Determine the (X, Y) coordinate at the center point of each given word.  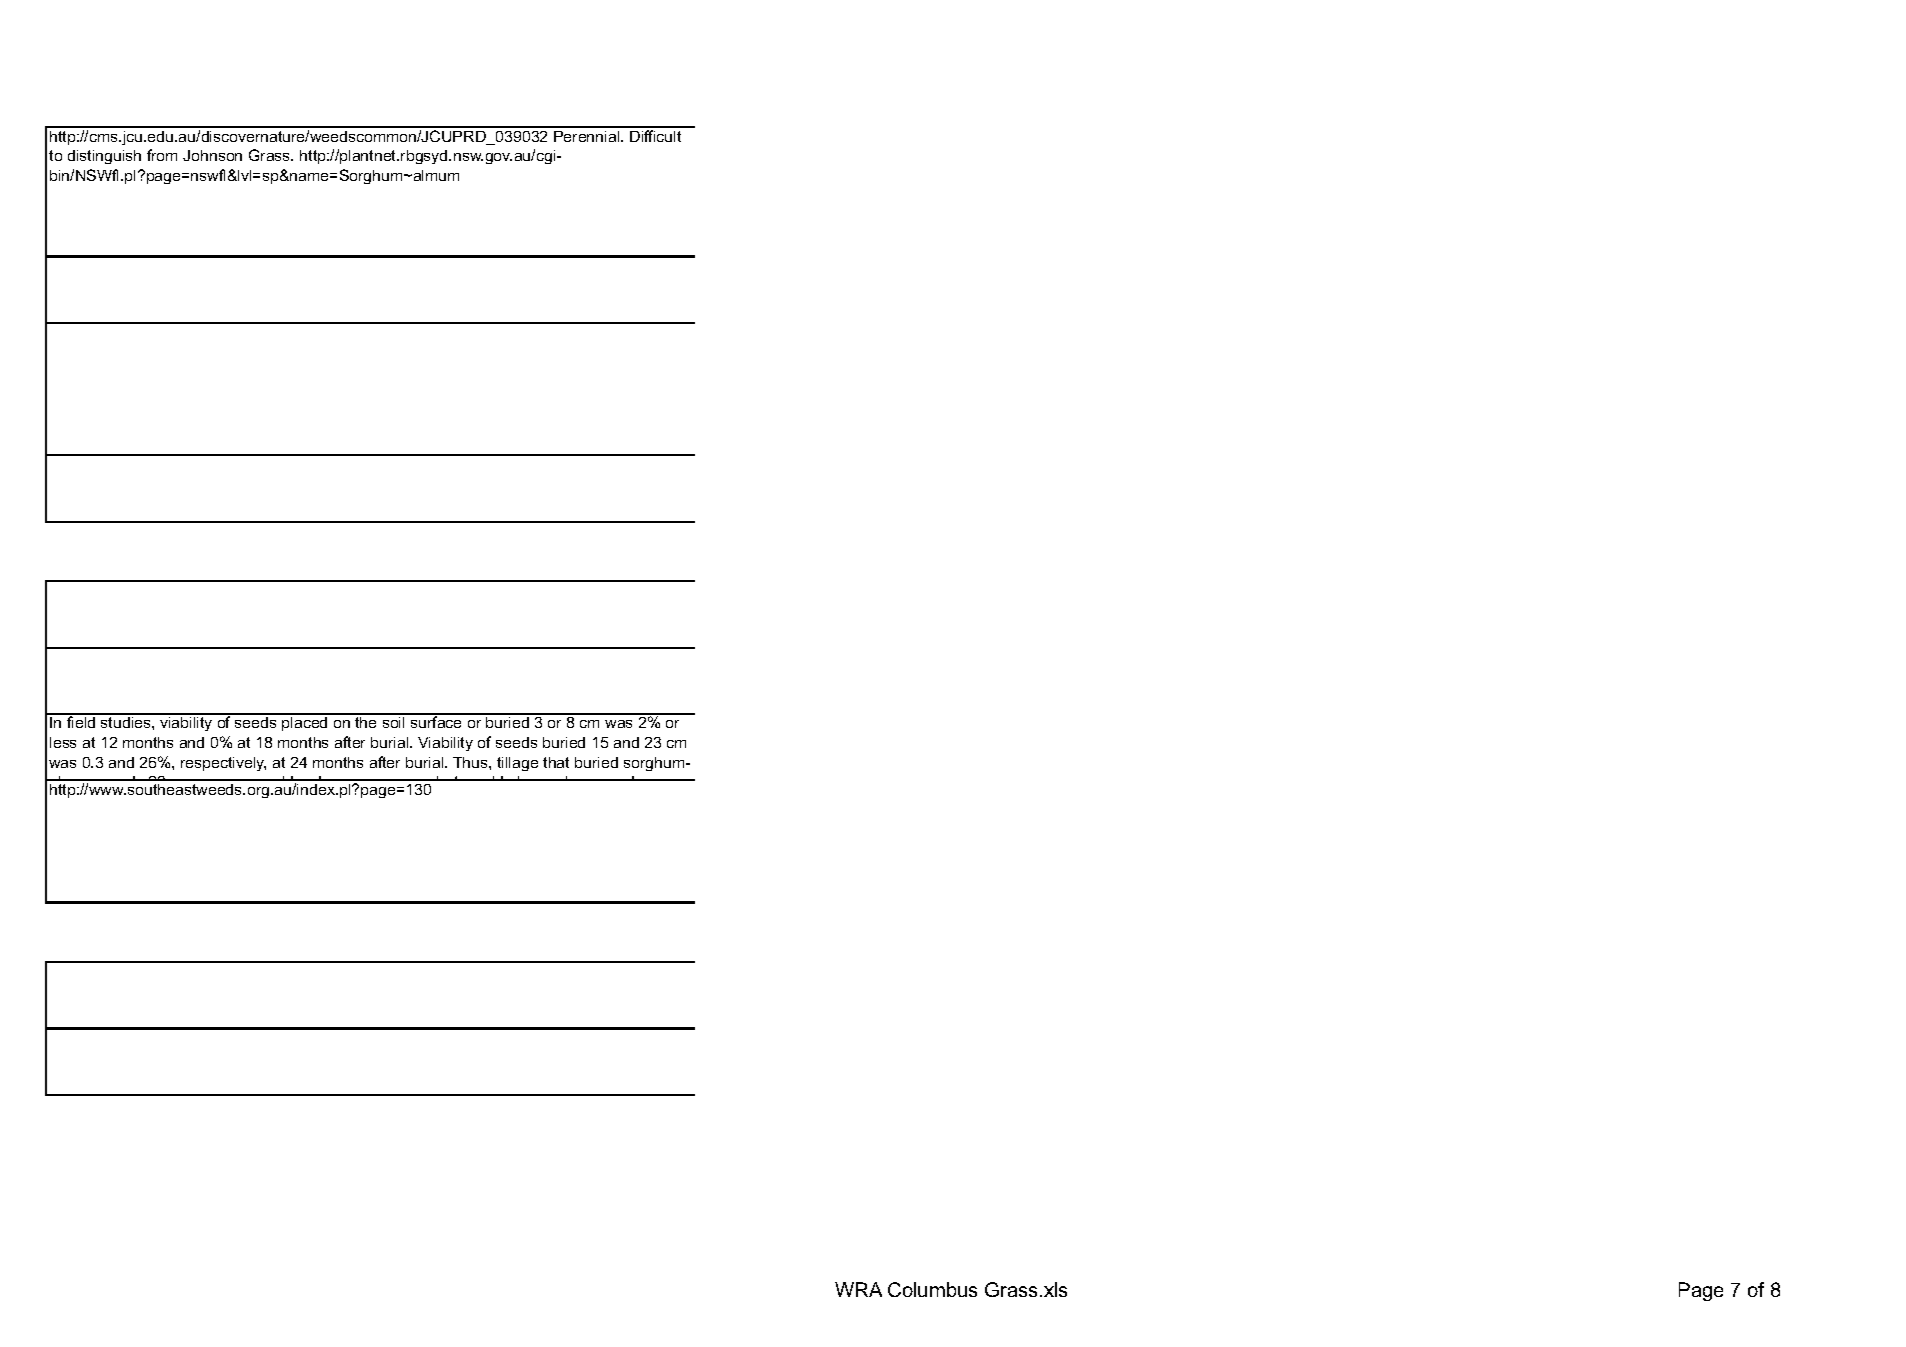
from (162, 155)
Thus (471, 762)
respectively (223, 764)
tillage (517, 764)
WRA (858, 1289)
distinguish (104, 157)
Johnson (212, 155)
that (556, 762)
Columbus (932, 1289)
